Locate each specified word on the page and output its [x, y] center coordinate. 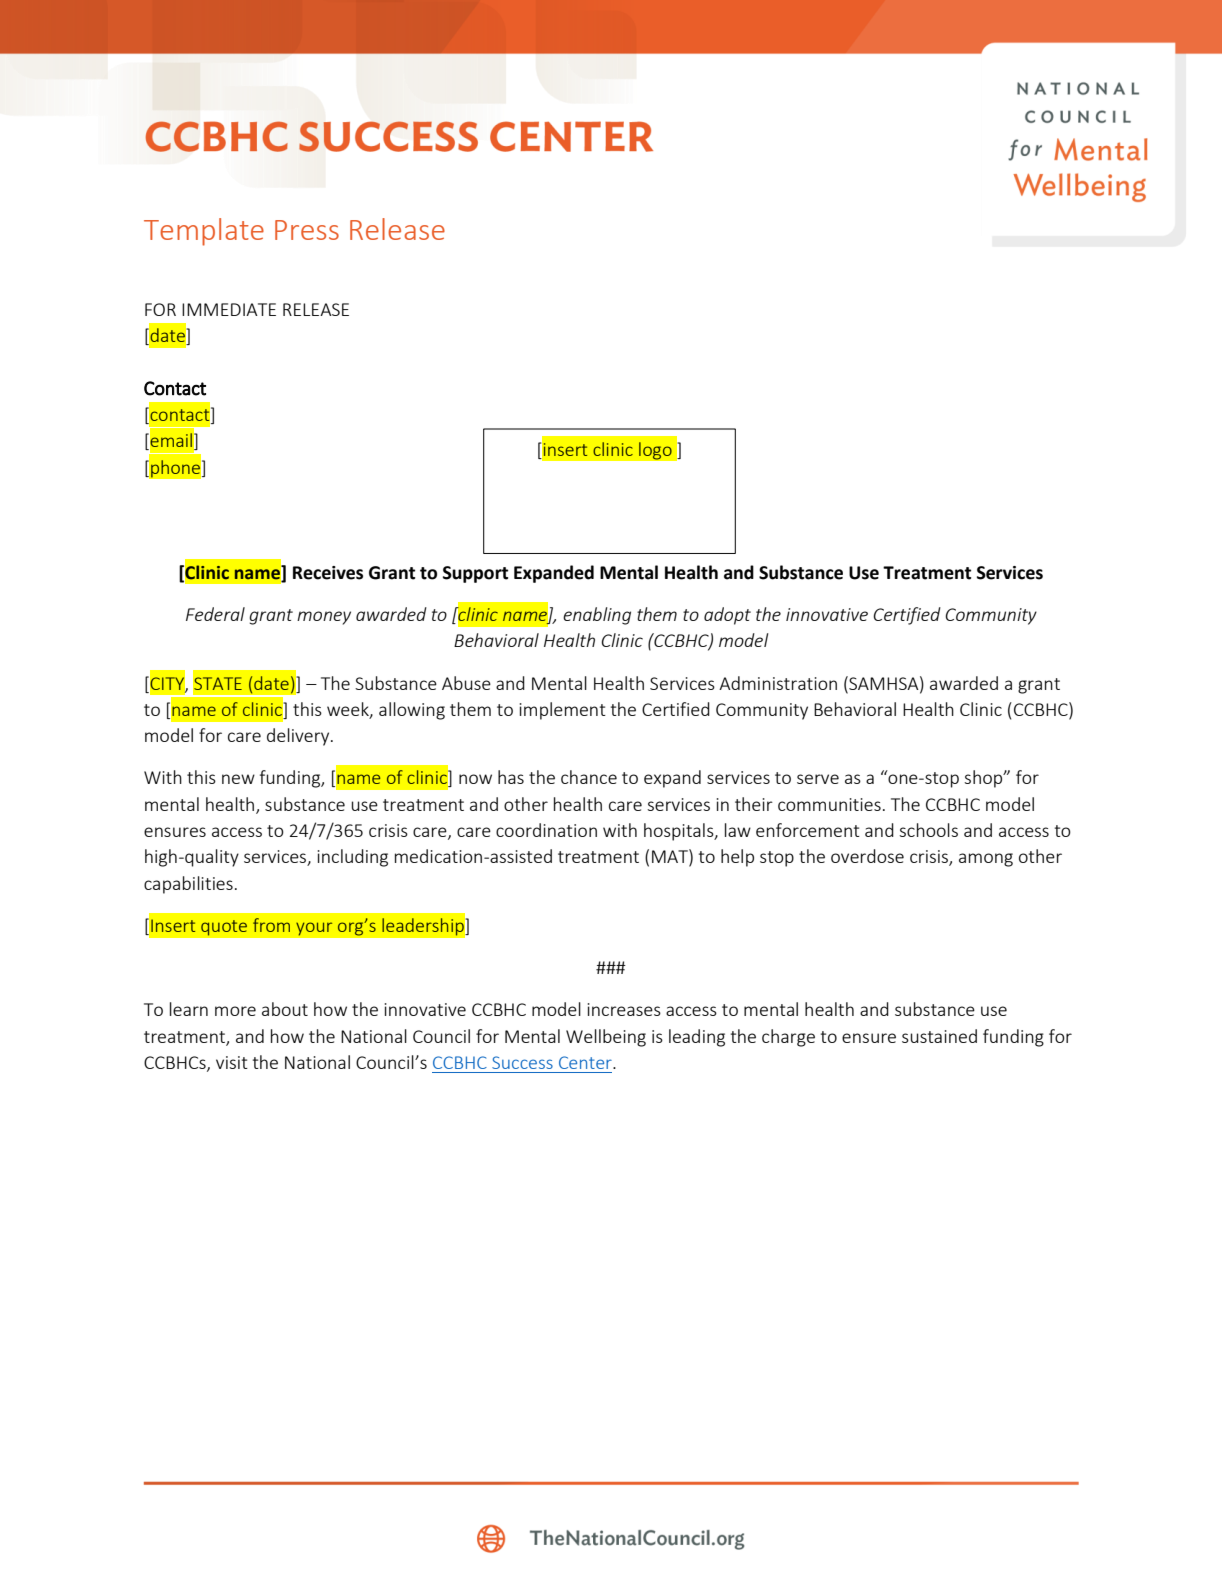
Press [307, 230]
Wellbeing [606, 1038]
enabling [597, 616]
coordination [546, 830]
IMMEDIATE [229, 309]
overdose [867, 856]
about [285, 1009]
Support [475, 574]
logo [655, 451]
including [353, 858]
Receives [328, 573]
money [324, 618]
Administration [778, 683]
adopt [727, 616]
